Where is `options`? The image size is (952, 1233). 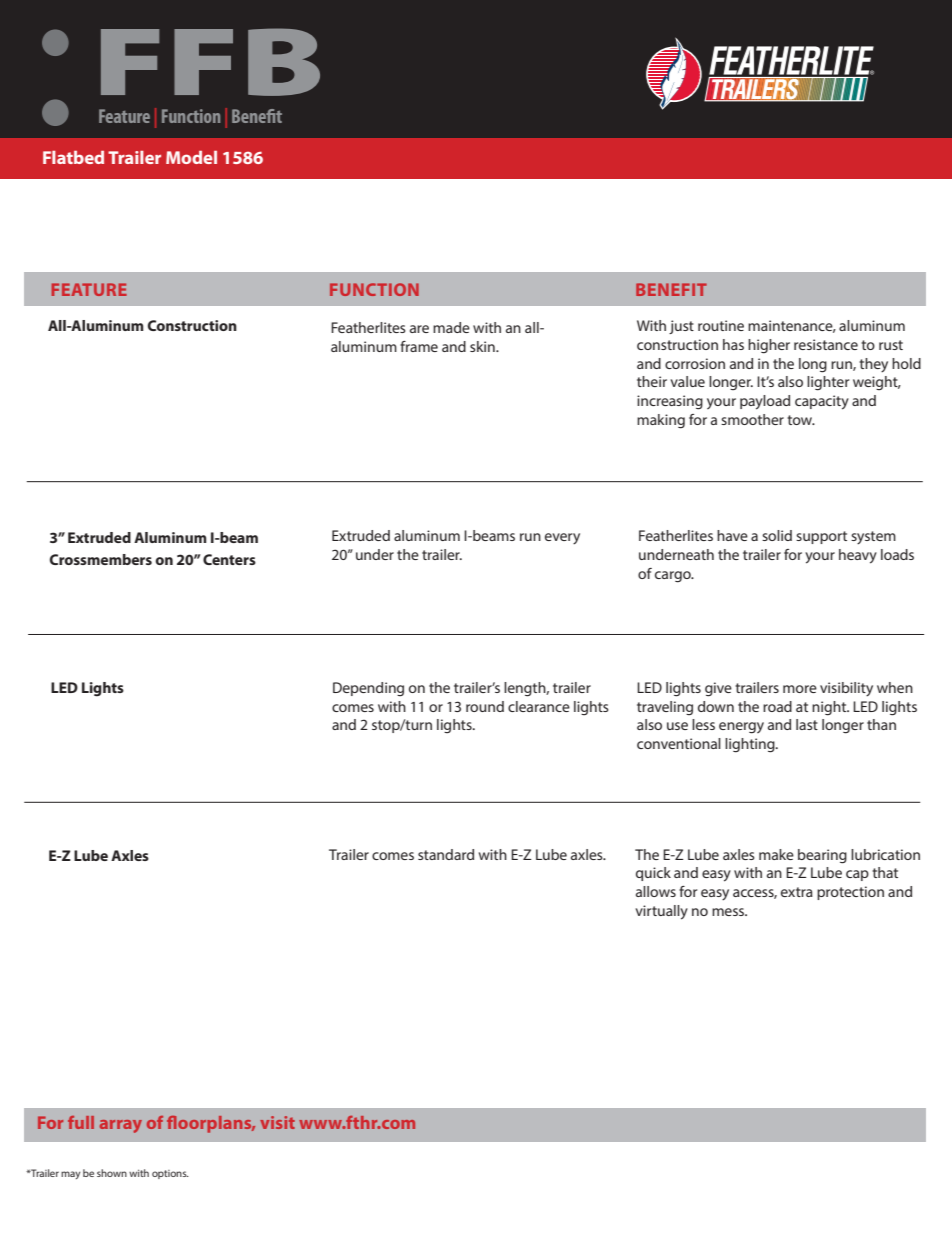 options is located at coordinates (170, 1174).
